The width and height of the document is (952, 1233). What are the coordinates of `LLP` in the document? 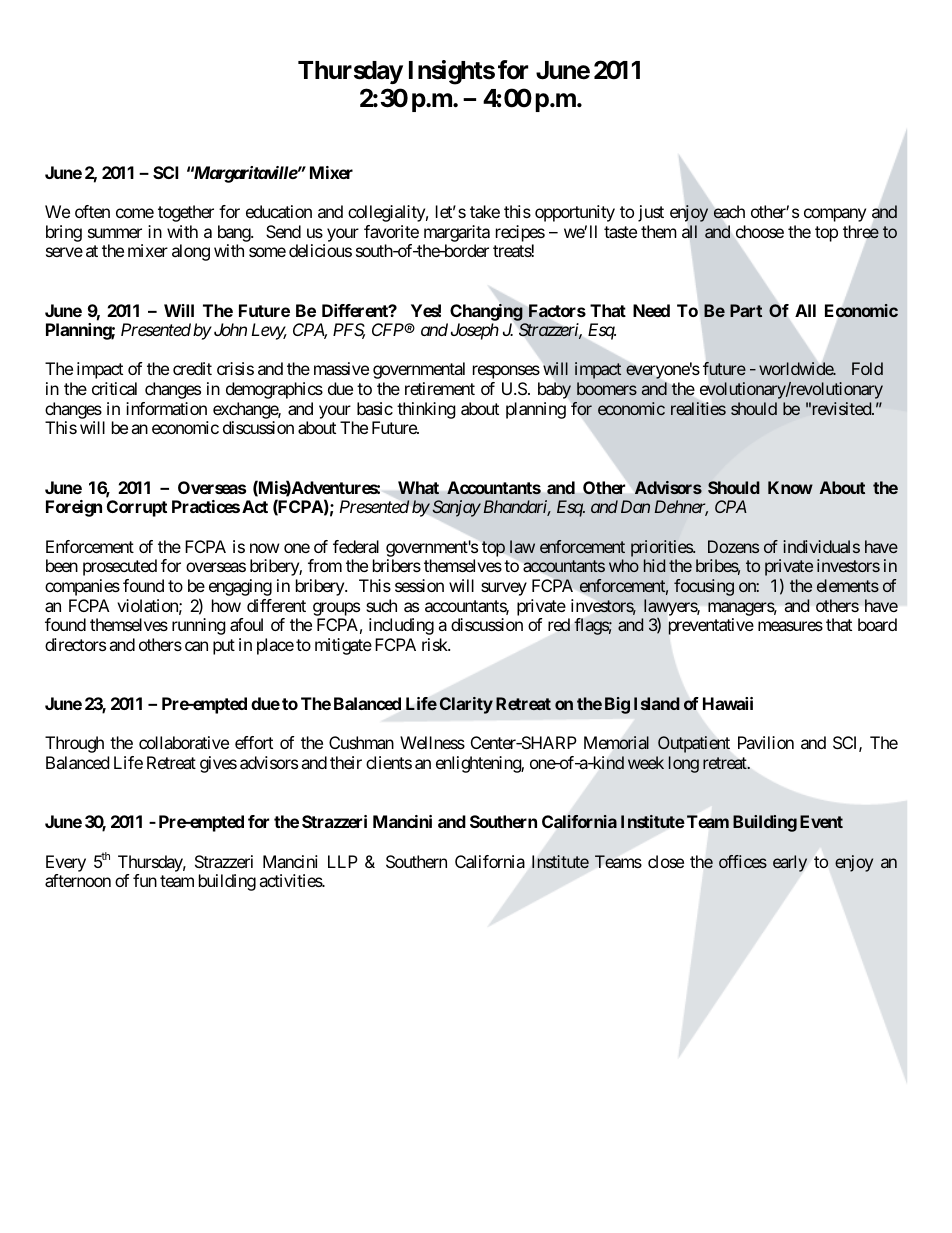 It's located at (343, 861).
